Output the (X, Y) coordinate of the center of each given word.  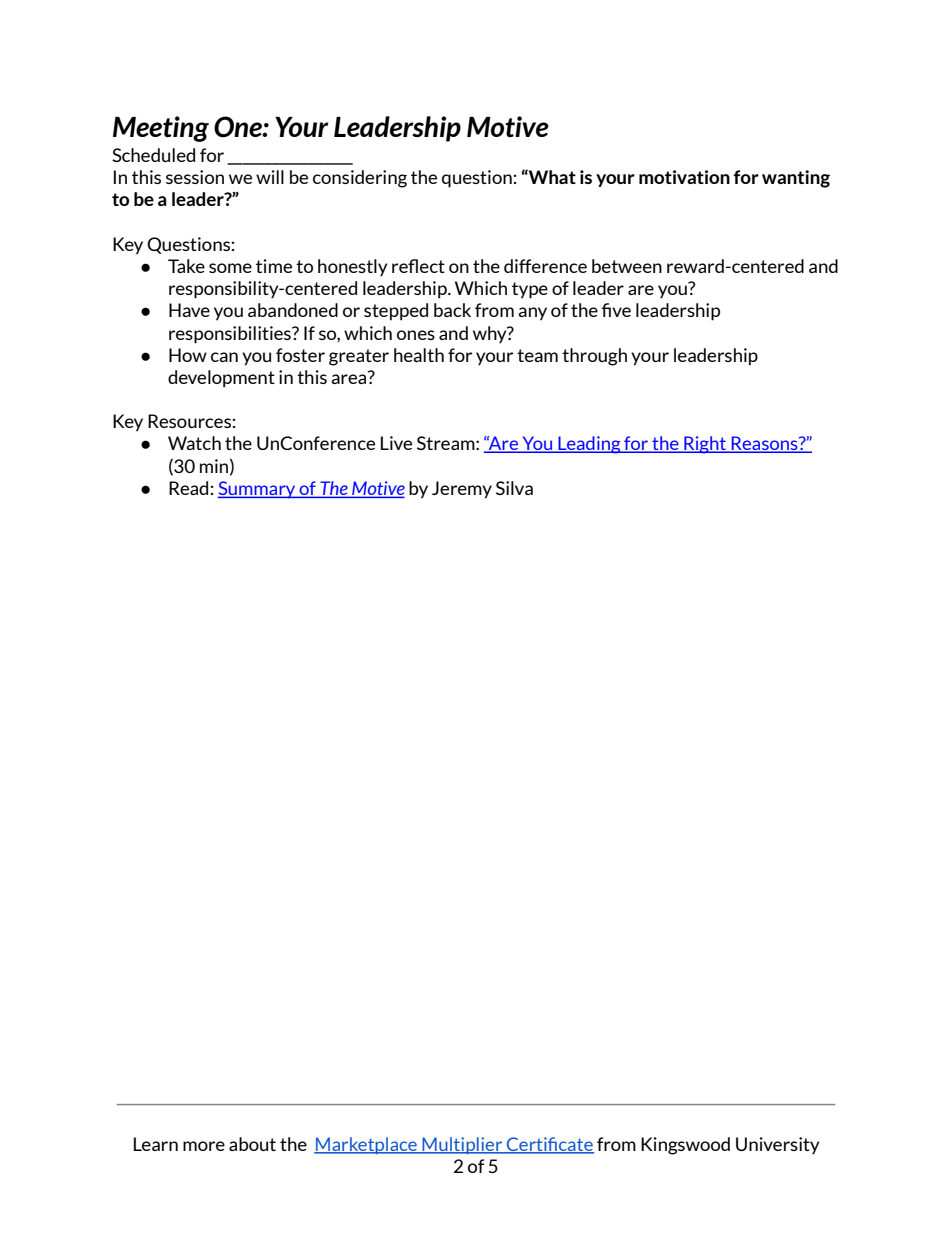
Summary (258, 490)
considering (360, 179)
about (252, 1144)
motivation (684, 177)
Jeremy (462, 490)
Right (705, 445)
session (195, 177)
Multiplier (462, 1145)
